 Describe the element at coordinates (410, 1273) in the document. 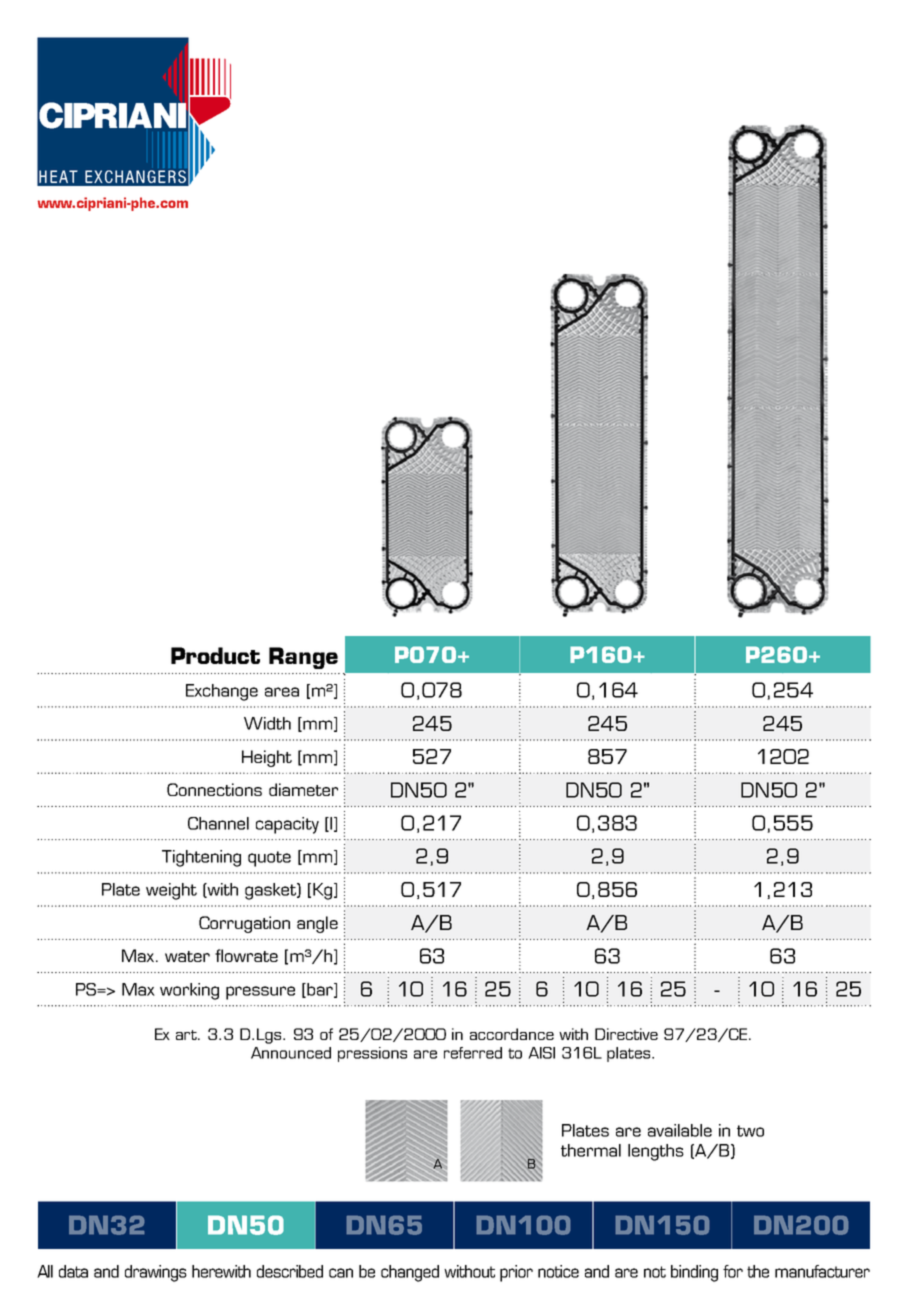

I see `changed` at that location.
